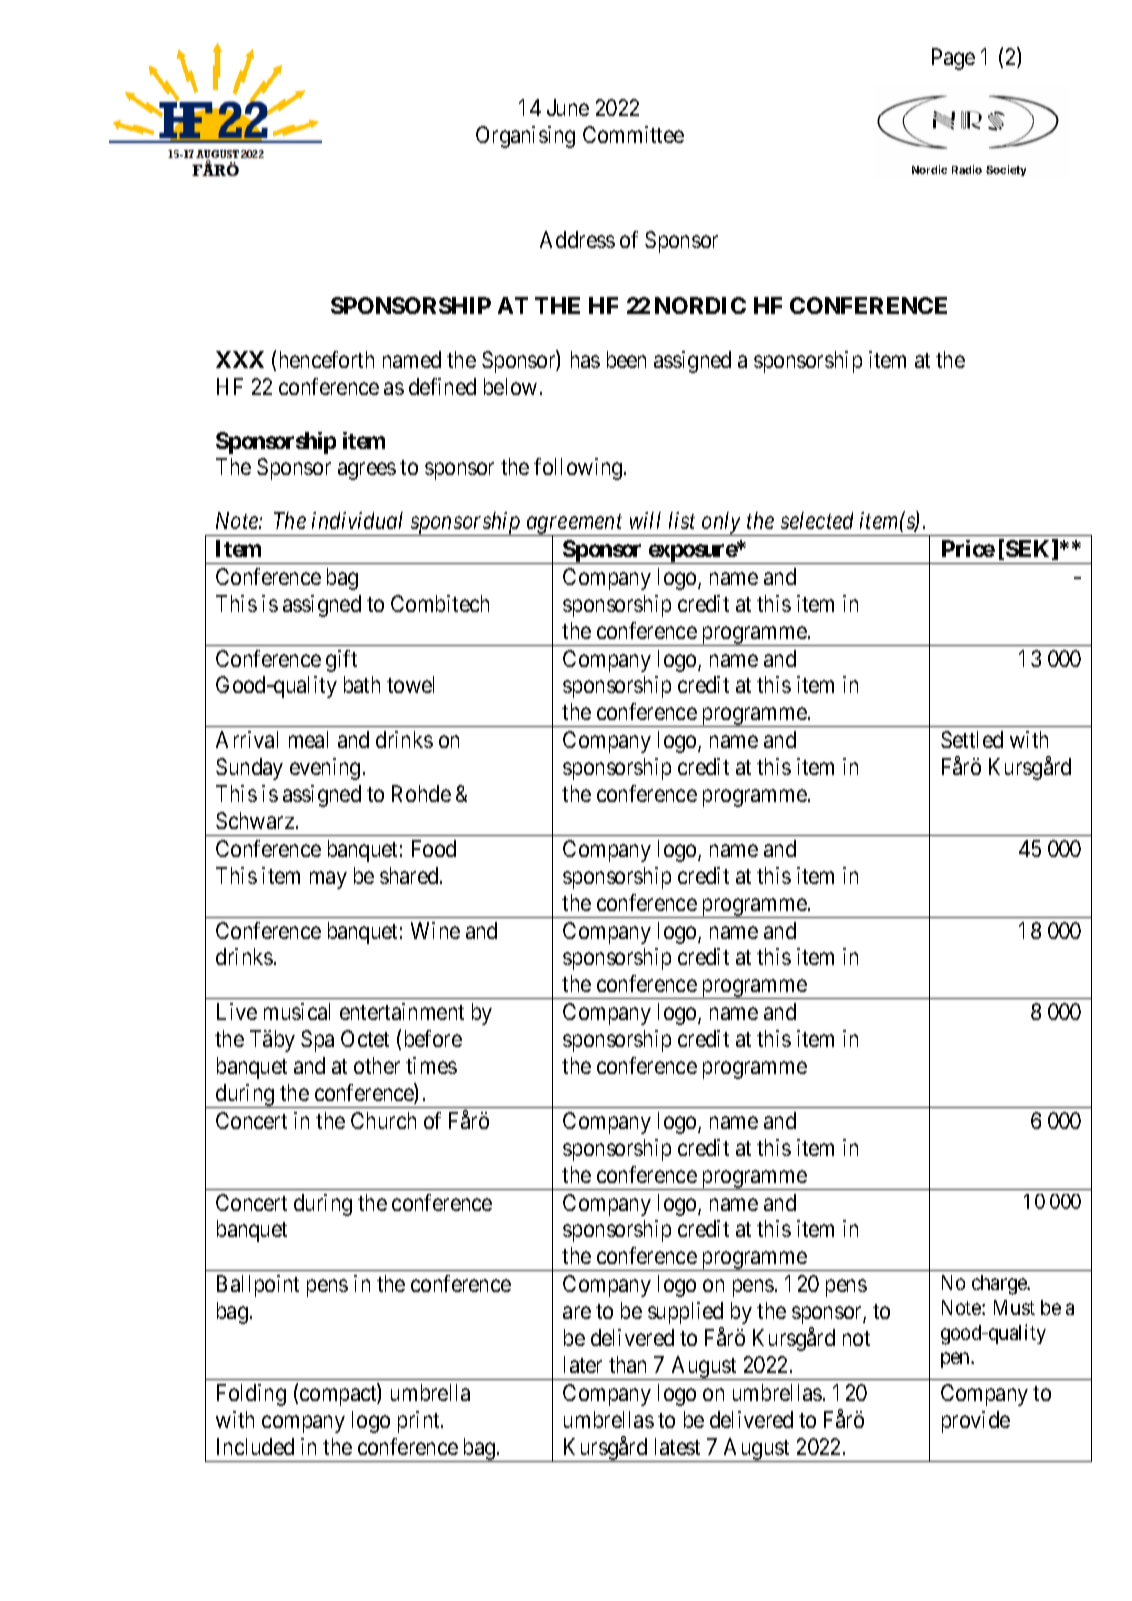 This page has height=1601, width=1132. I want to click on musical, so click(297, 1011).
